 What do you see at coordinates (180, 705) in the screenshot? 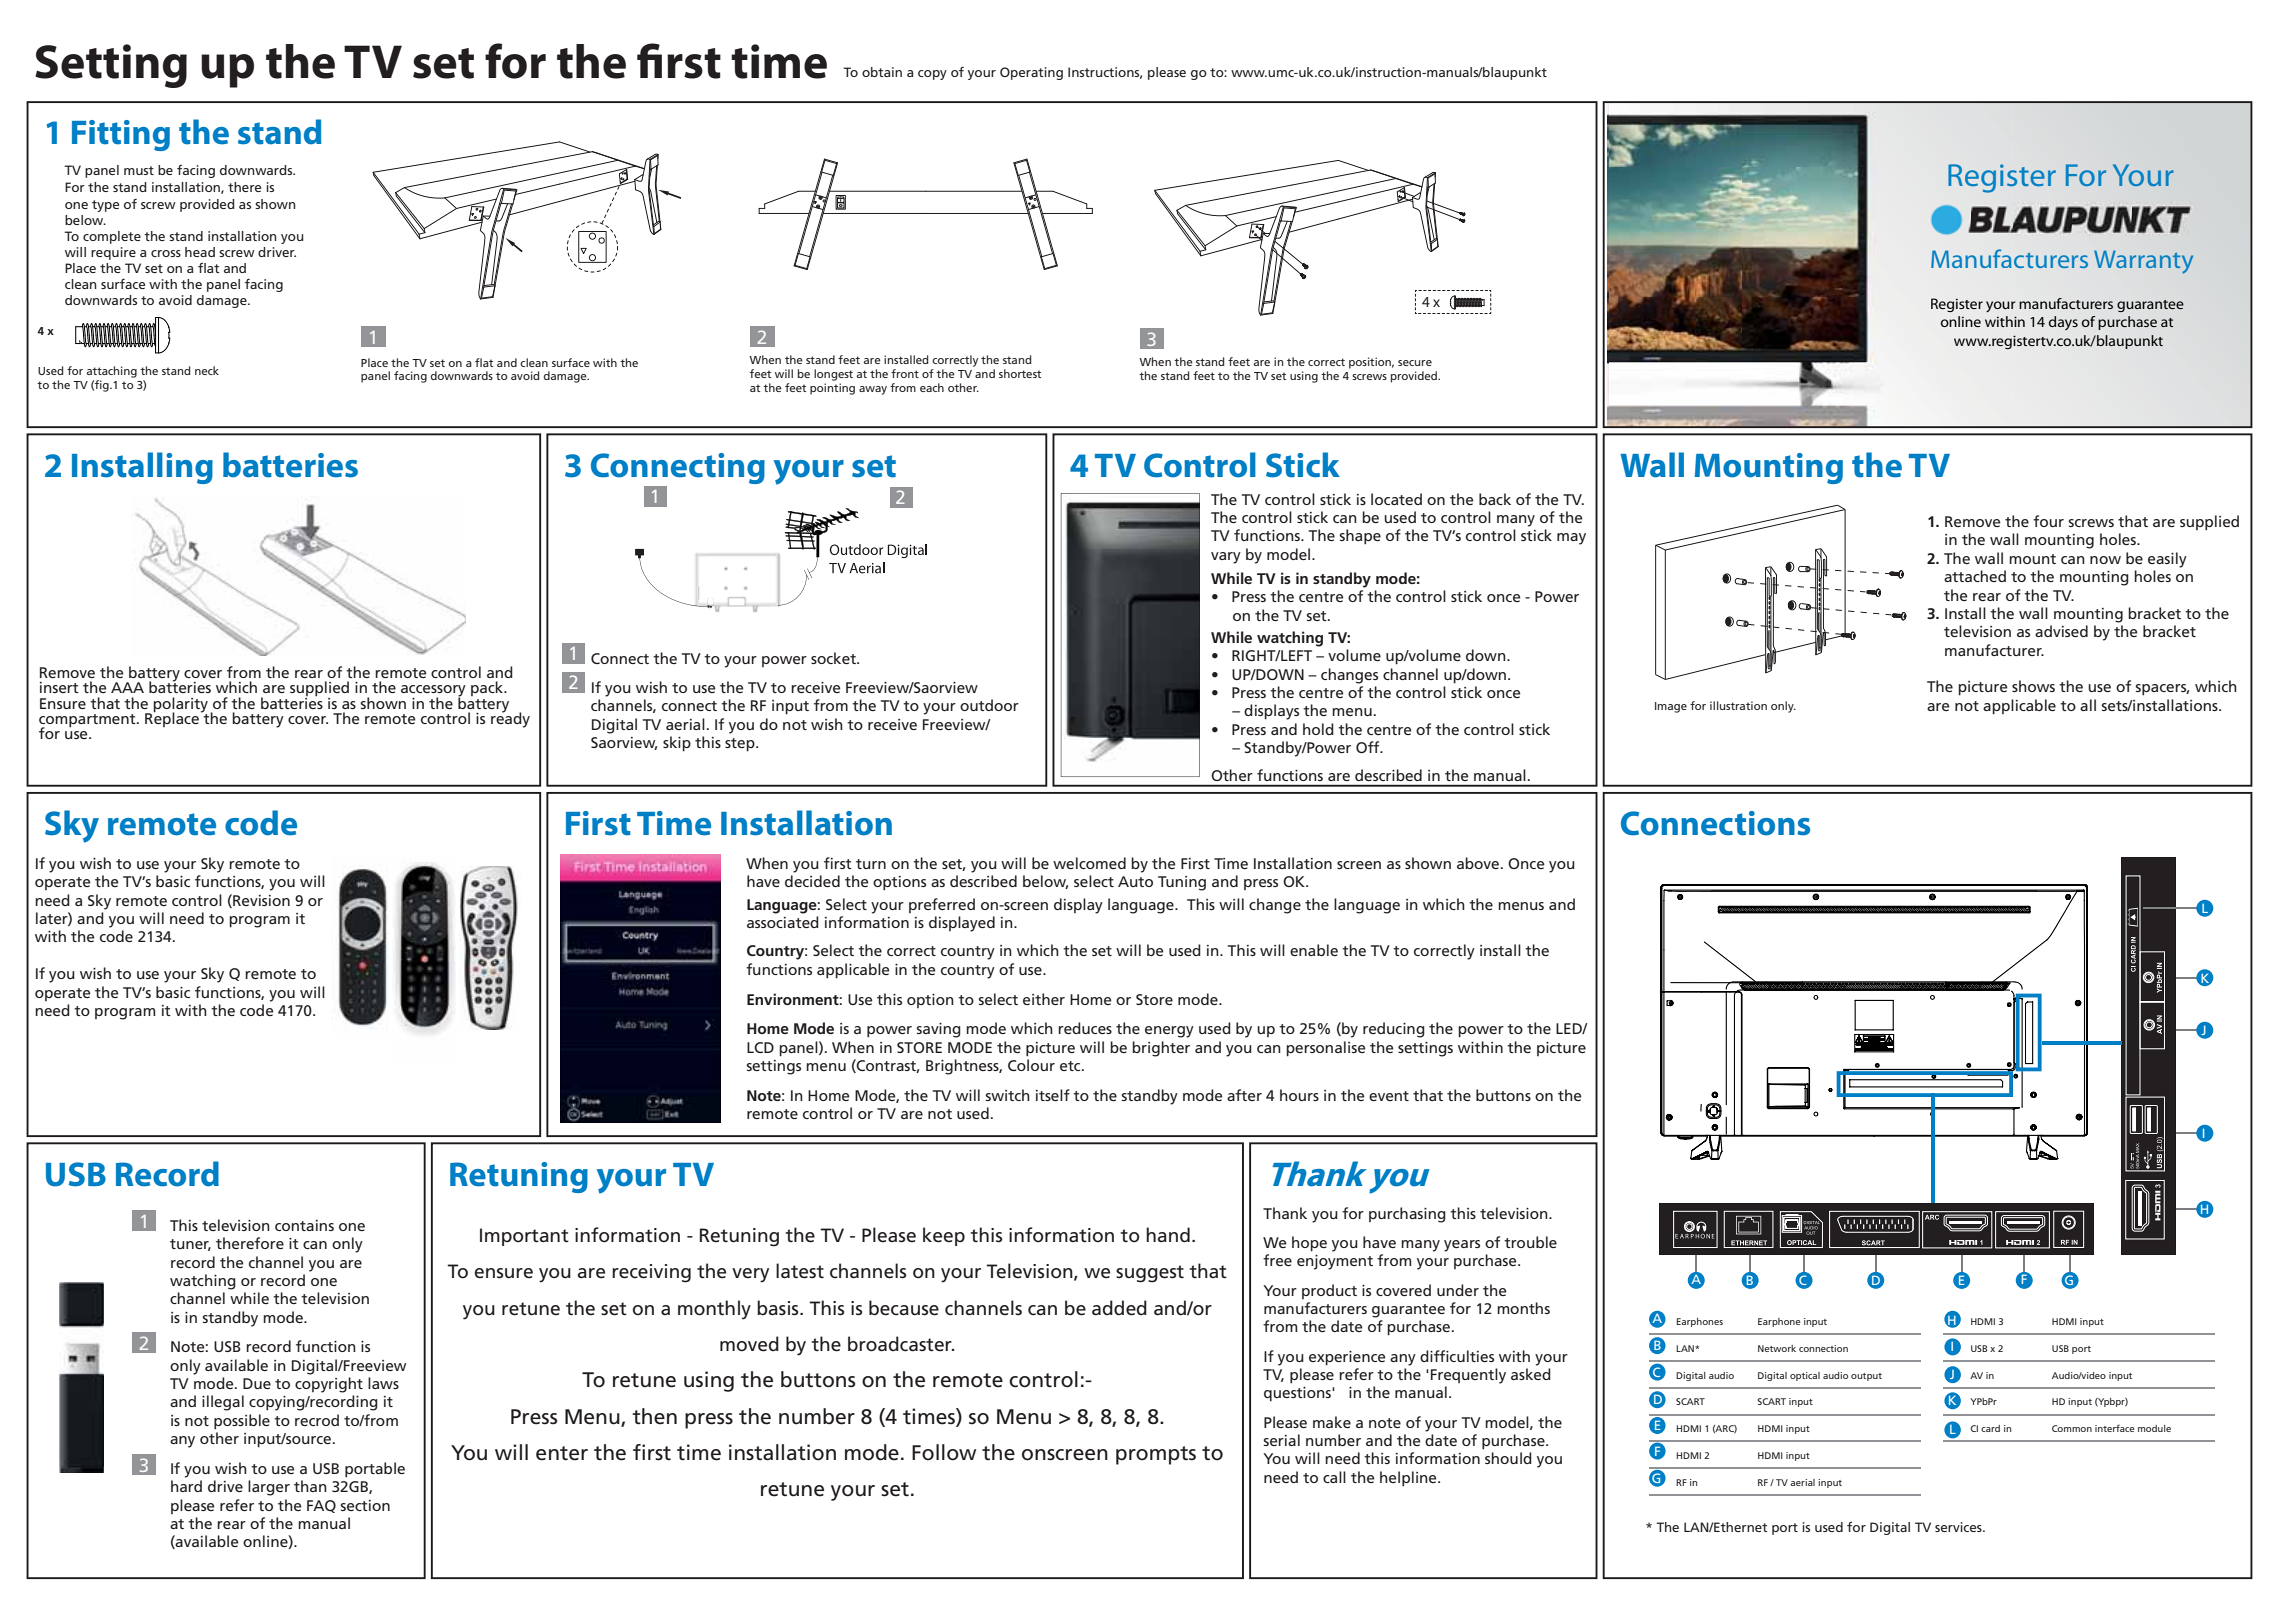
I see `polarity` at bounding box center [180, 705].
